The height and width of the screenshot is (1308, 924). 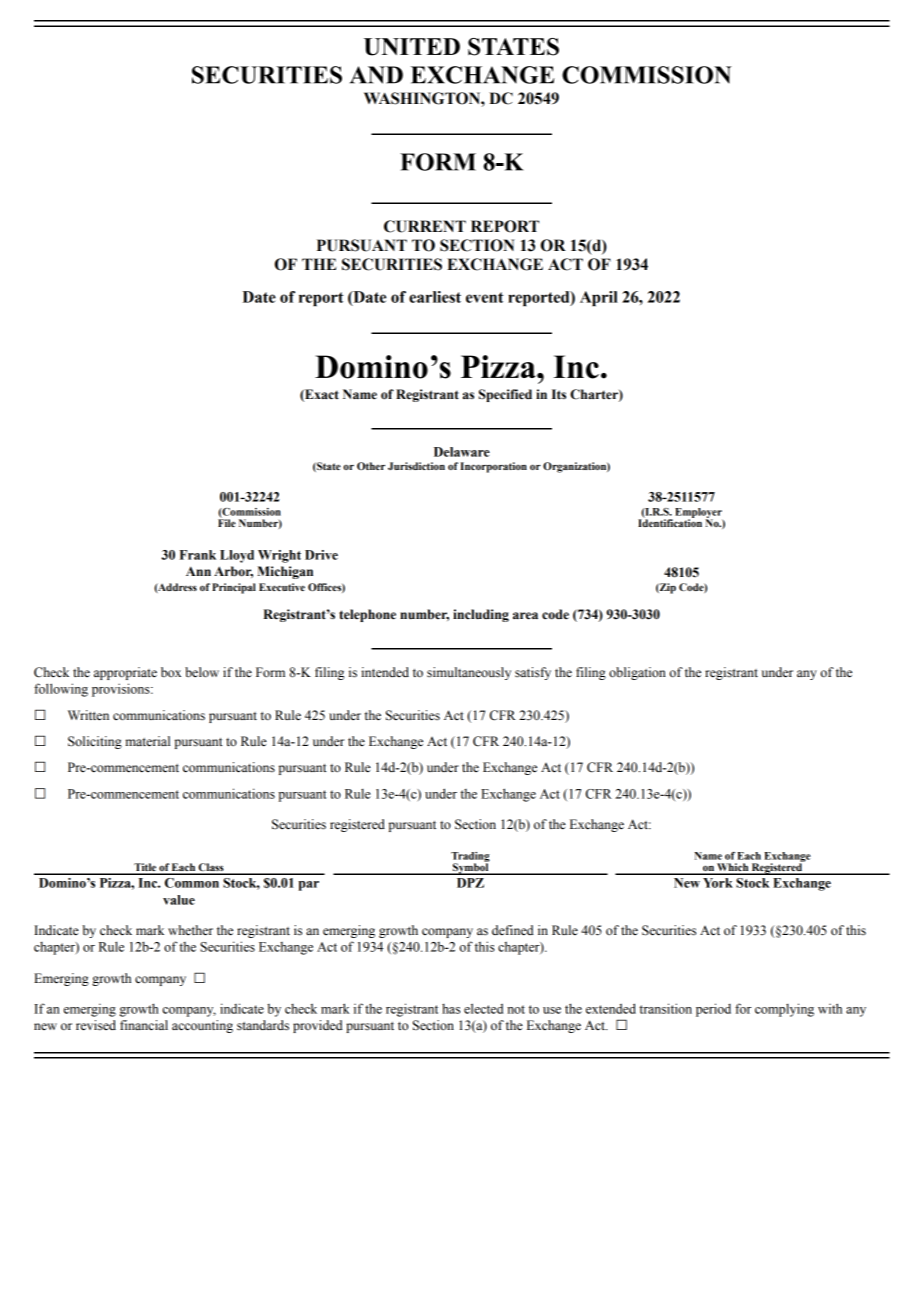 I want to click on box, so click(x=171, y=672).
